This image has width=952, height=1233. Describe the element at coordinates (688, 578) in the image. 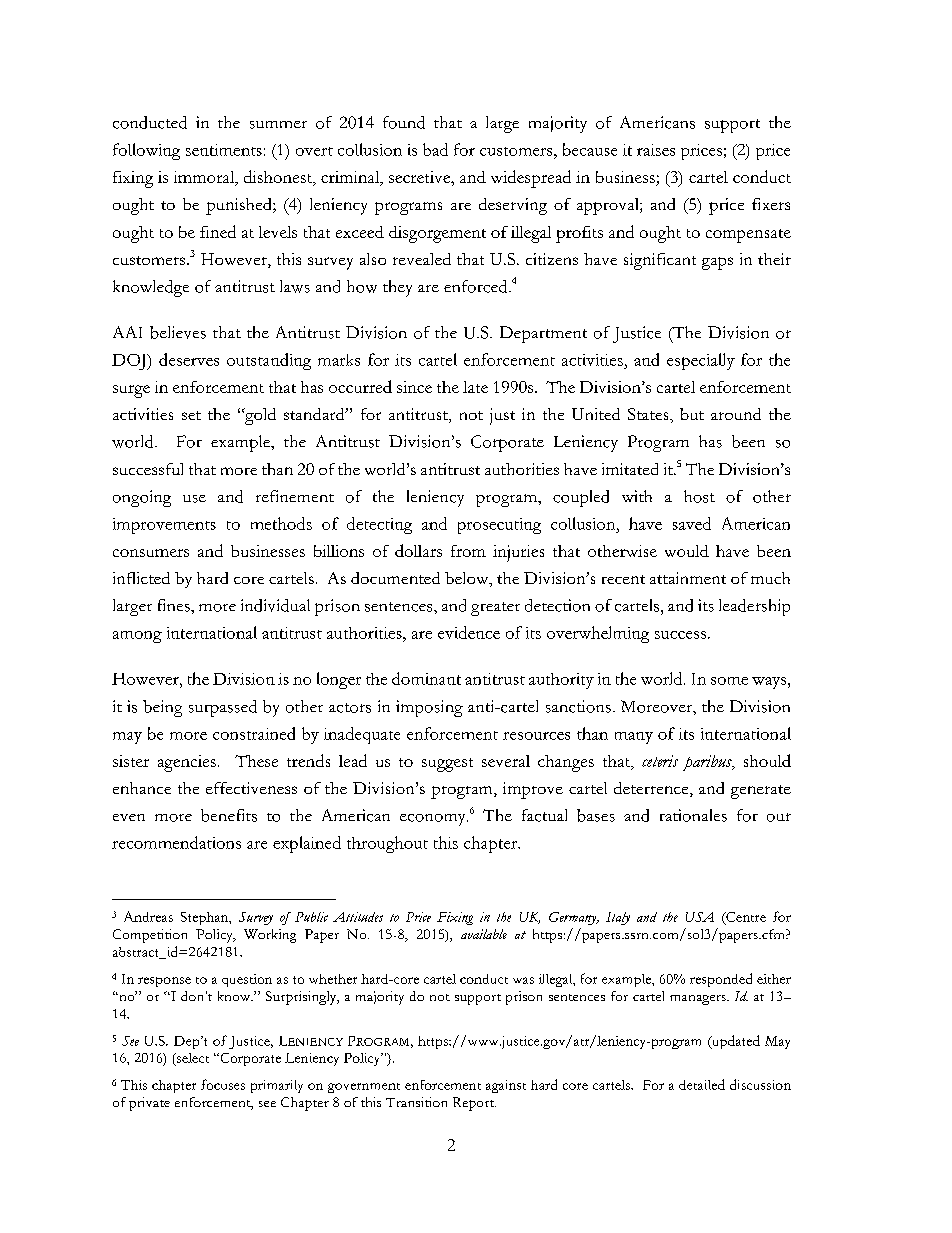

I see `attainment` at that location.
